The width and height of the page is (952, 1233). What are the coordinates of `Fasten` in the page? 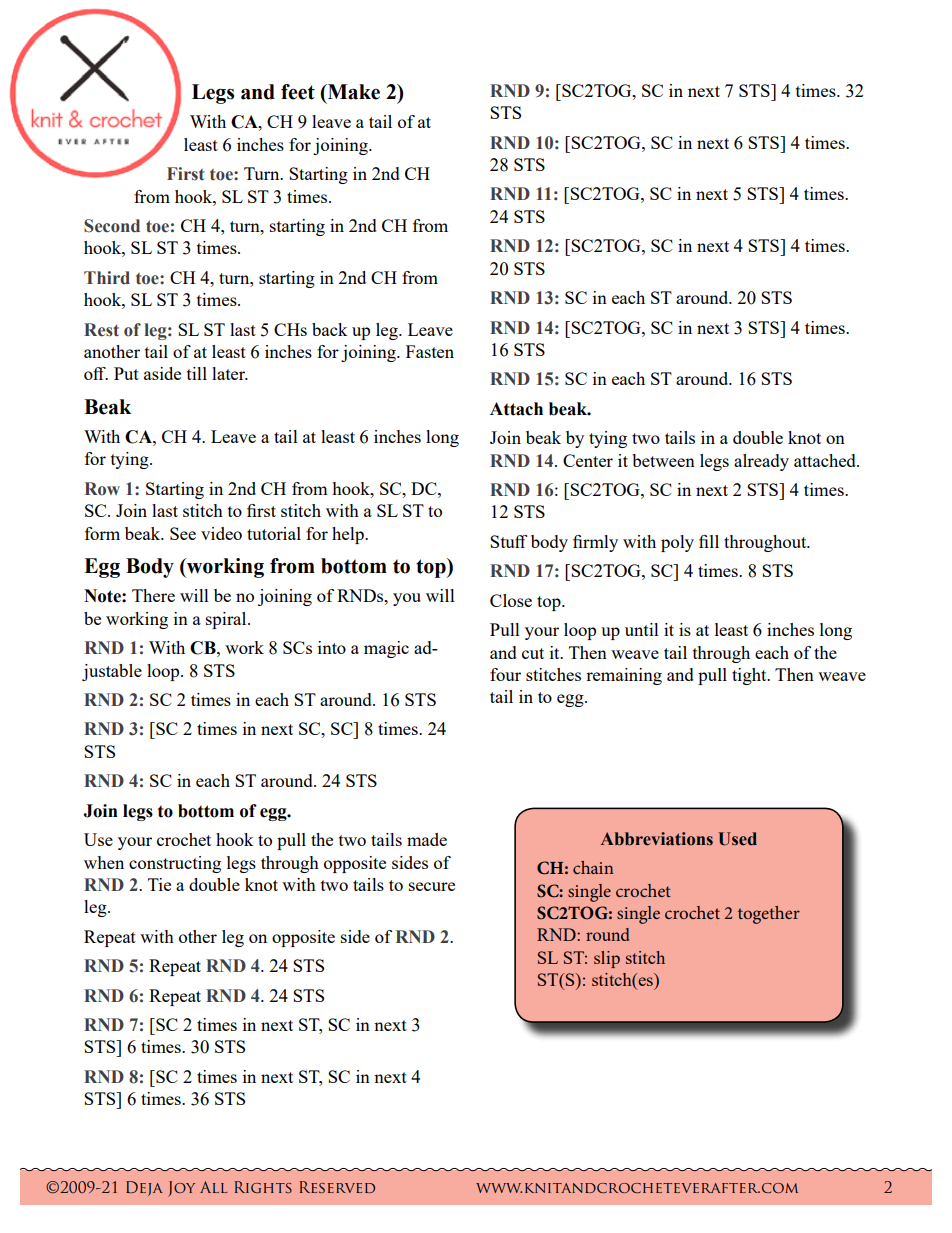 It's located at (430, 351).
